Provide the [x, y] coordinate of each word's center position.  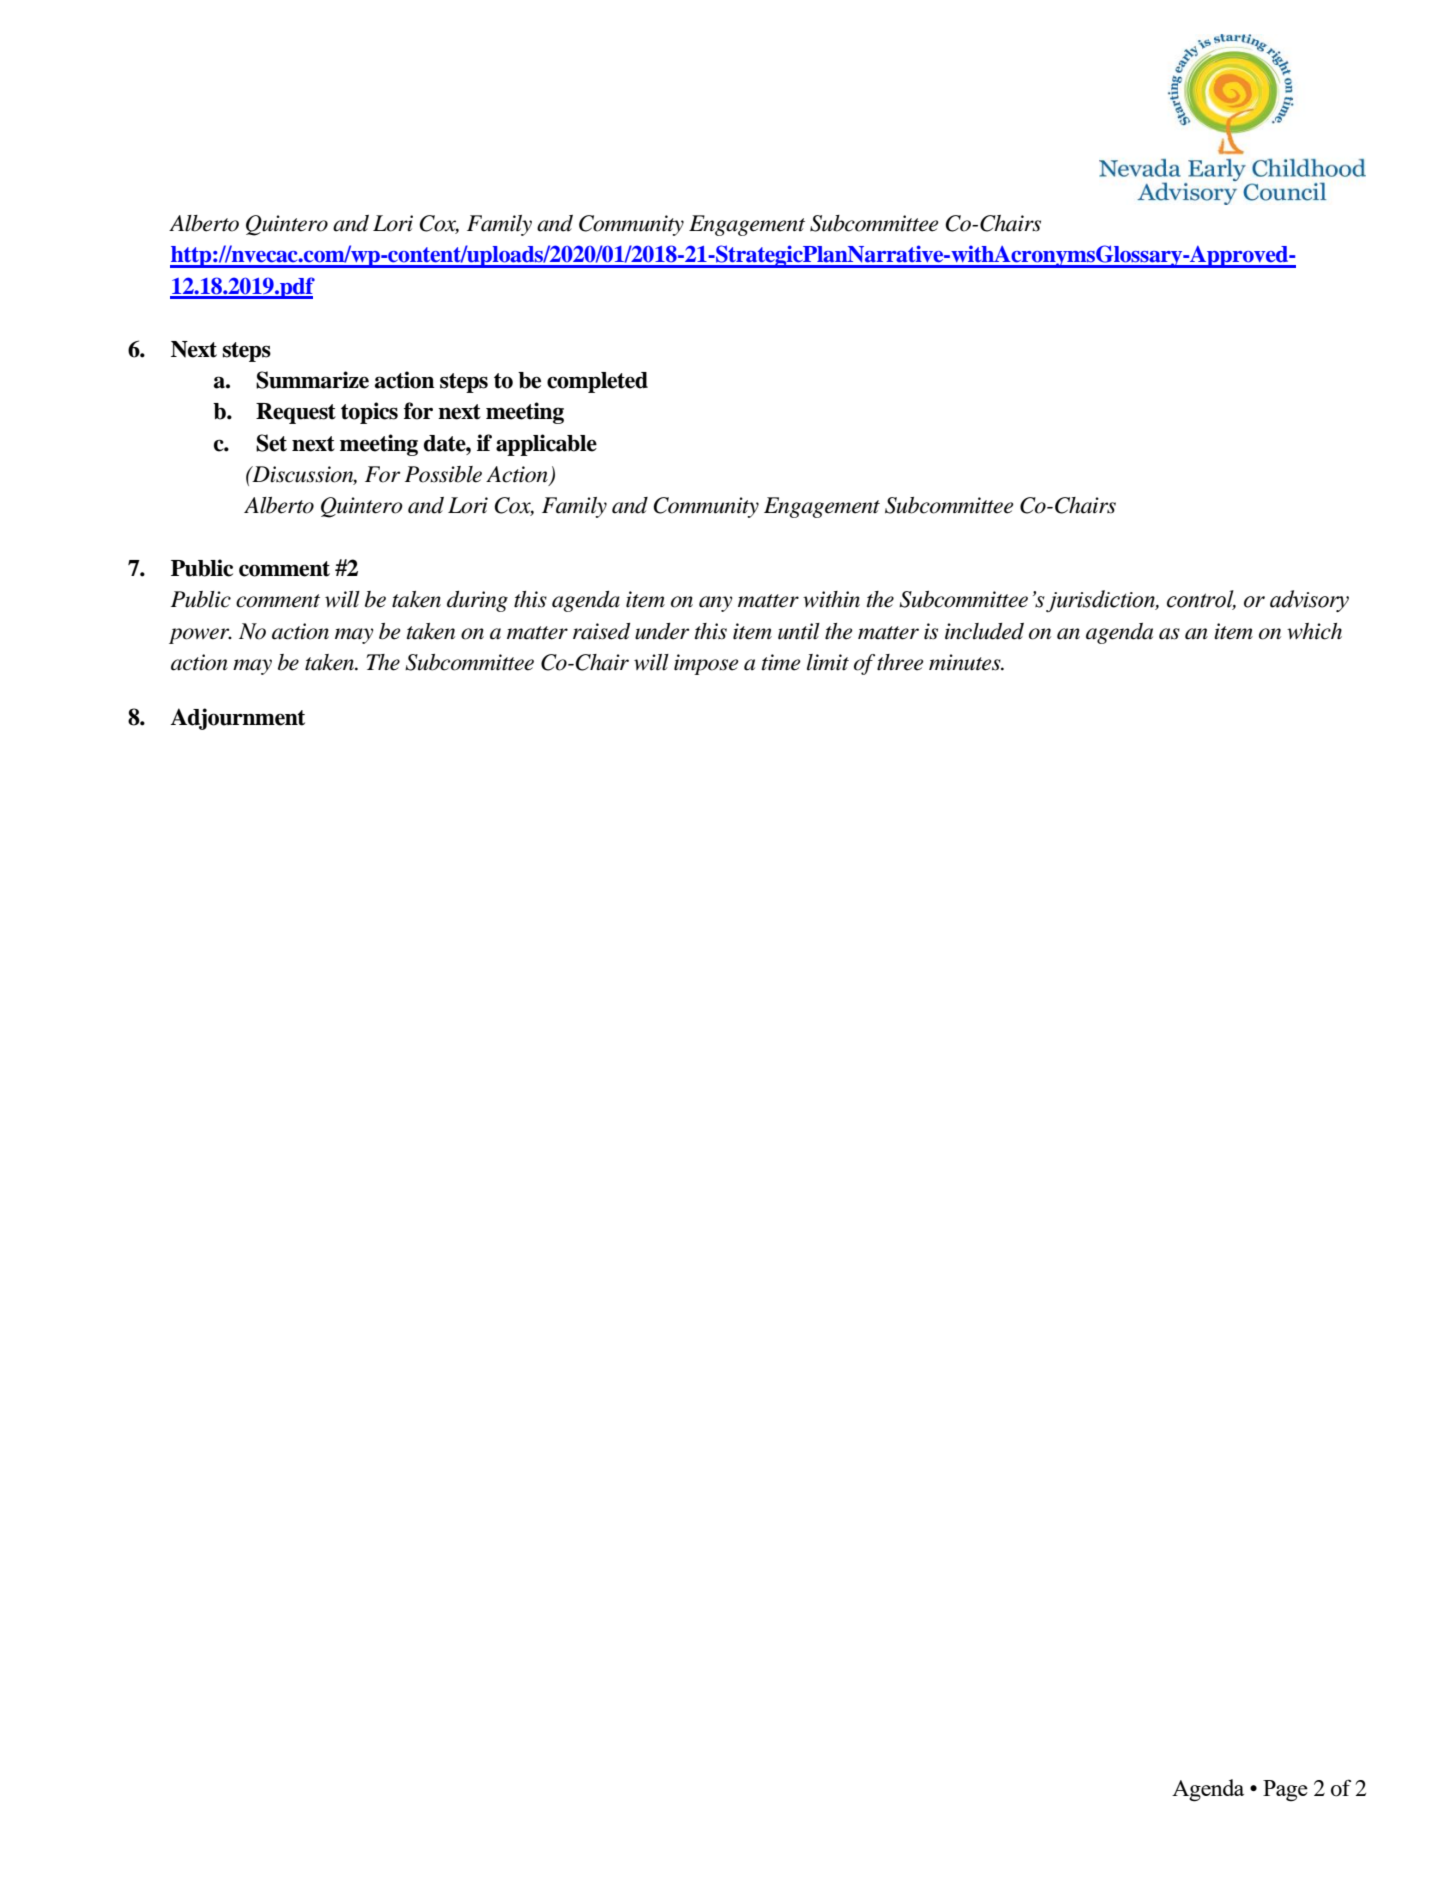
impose [706, 664]
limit [828, 662]
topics [369, 413]
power [200, 636]
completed [597, 382]
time [781, 662]
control [1201, 600]
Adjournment [237, 719]
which [1314, 631]
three [900, 662]
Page [1285, 1791]
